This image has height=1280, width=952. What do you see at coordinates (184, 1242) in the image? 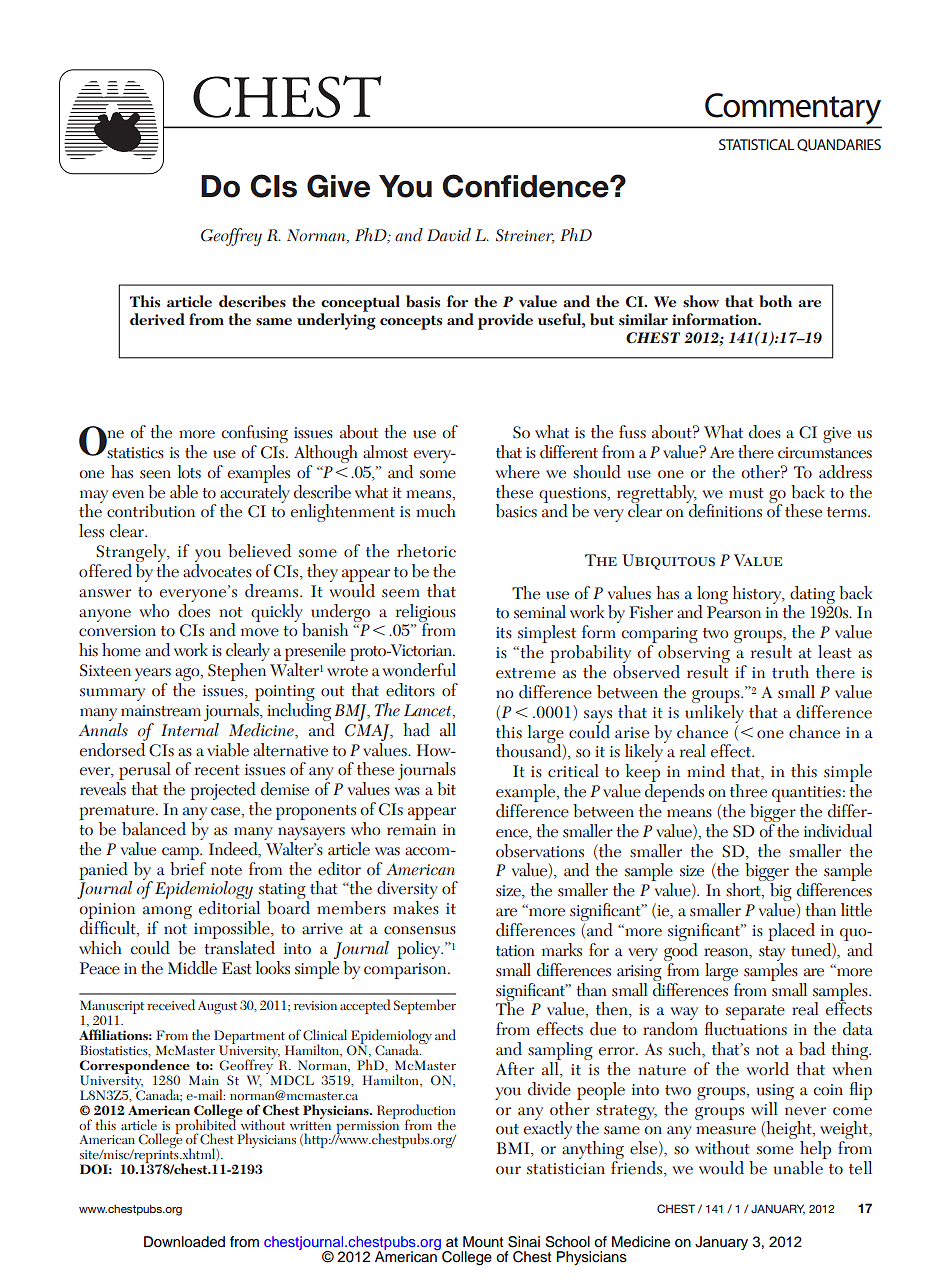
I see `Downloaded` at bounding box center [184, 1242].
